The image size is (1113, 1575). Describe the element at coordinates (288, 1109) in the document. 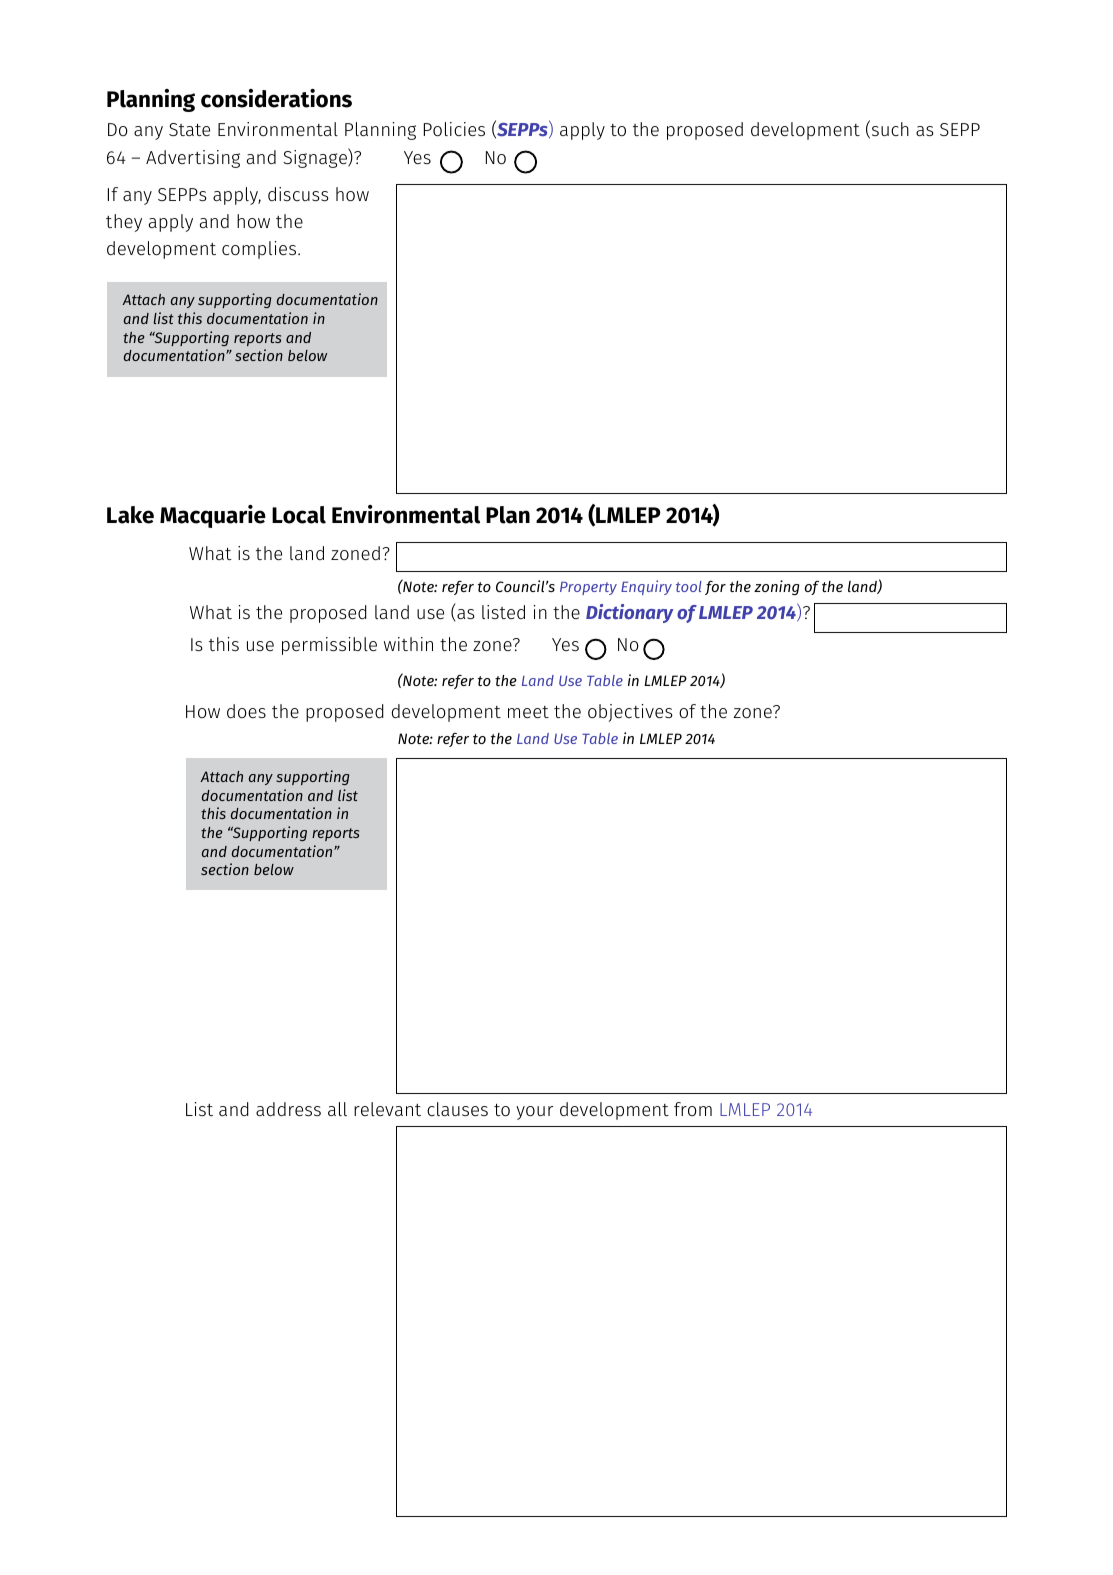

I see `address` at that location.
